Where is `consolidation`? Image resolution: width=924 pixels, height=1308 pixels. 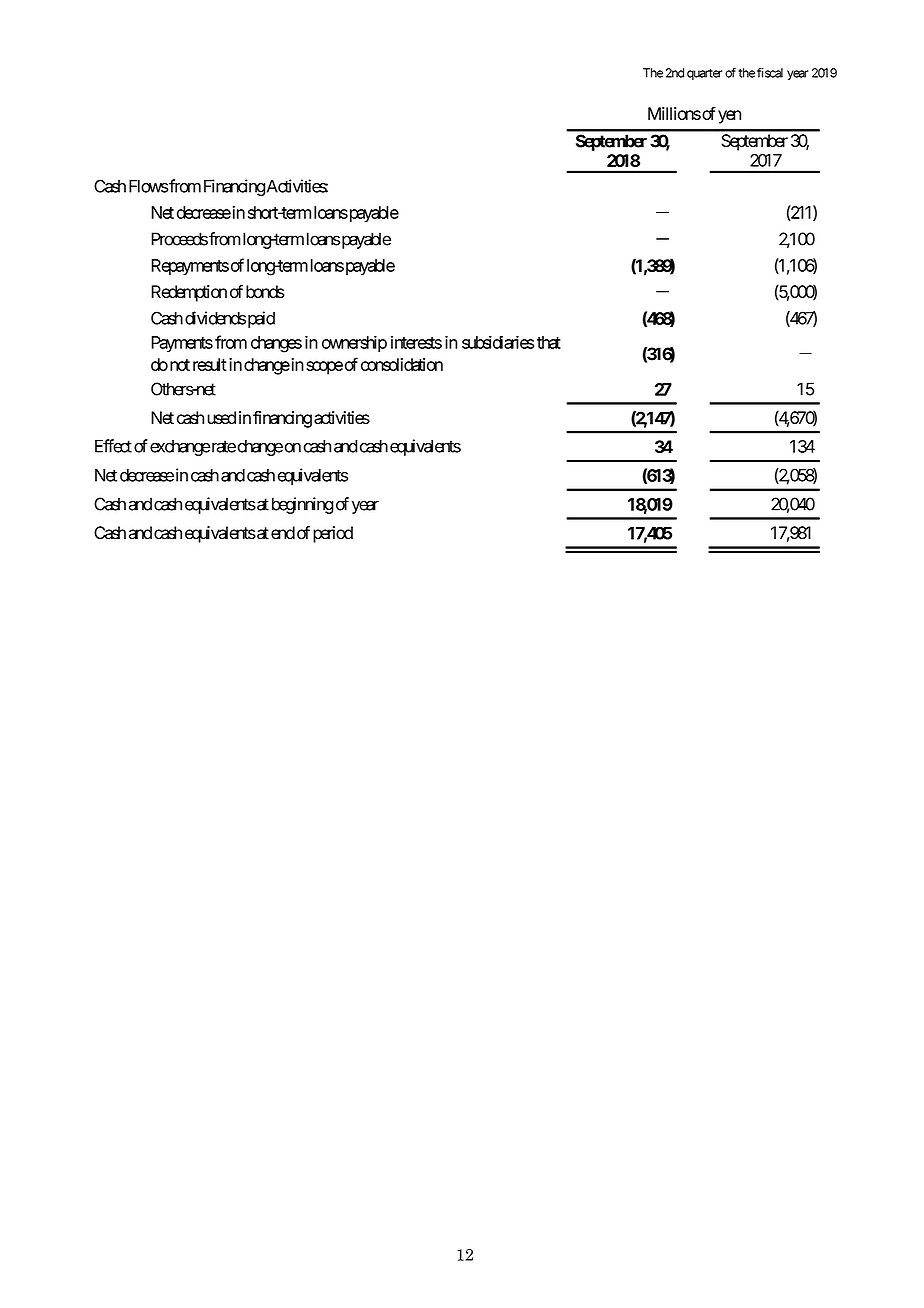
consolidation is located at coordinates (402, 364).
